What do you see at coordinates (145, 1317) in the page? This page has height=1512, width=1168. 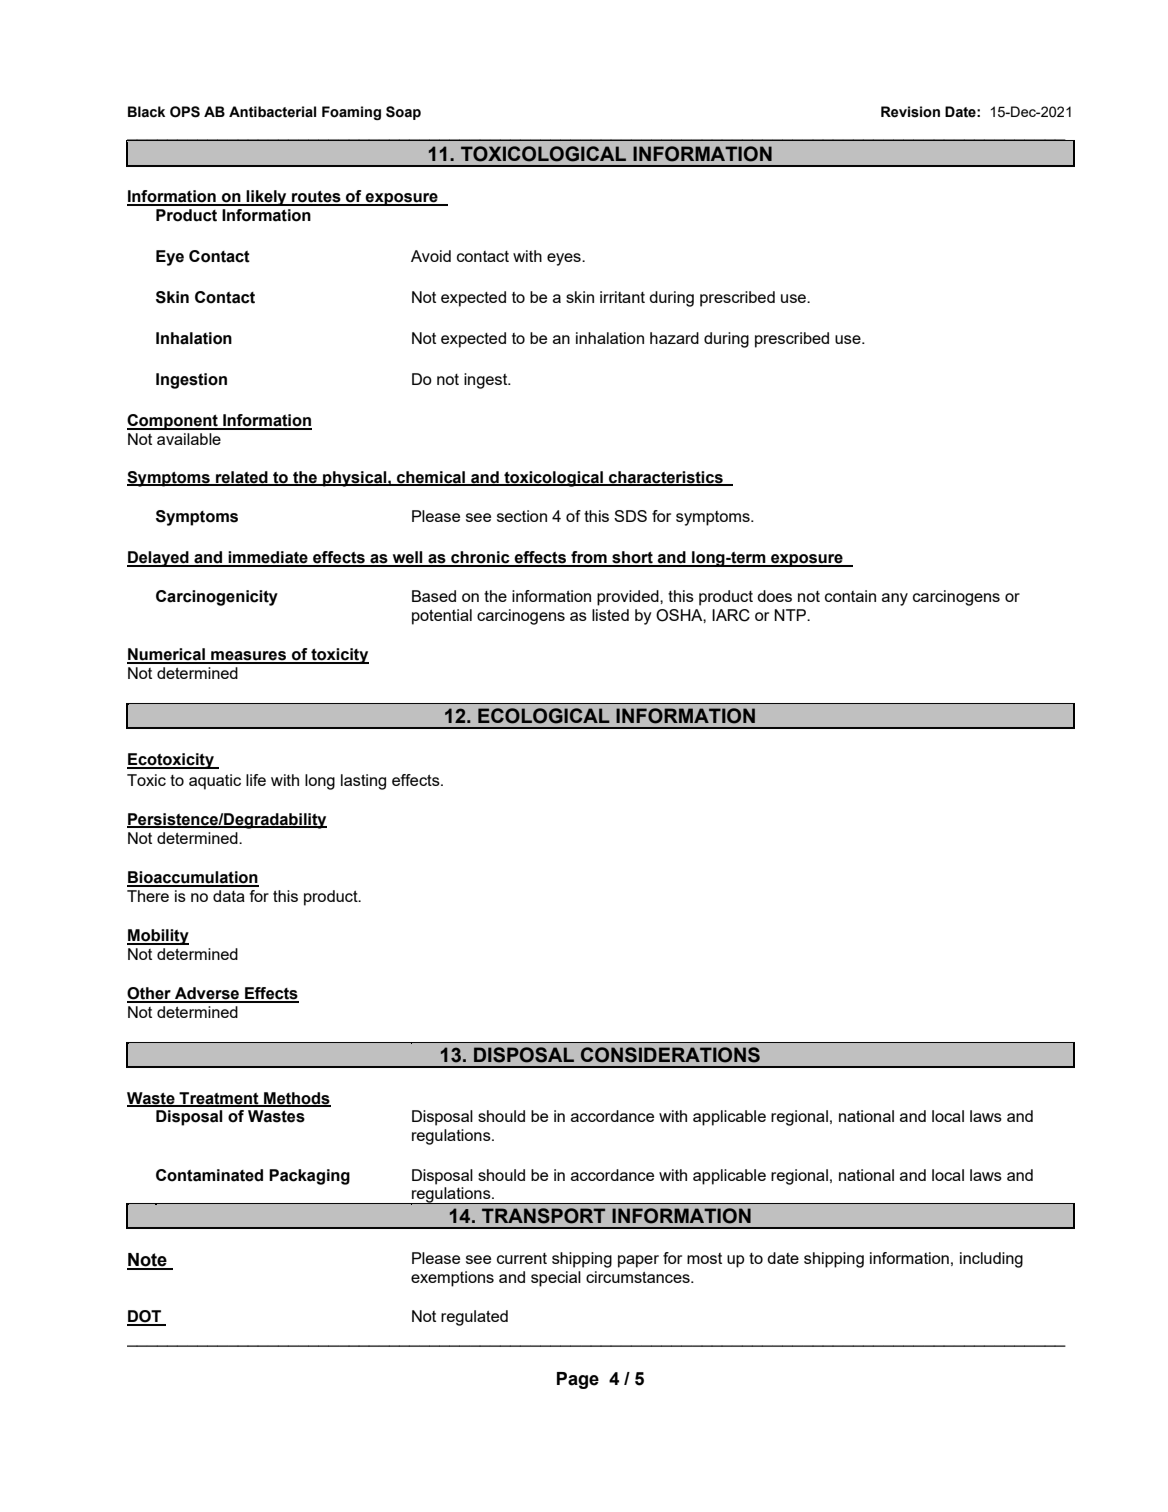 I see `DOT` at bounding box center [145, 1317].
